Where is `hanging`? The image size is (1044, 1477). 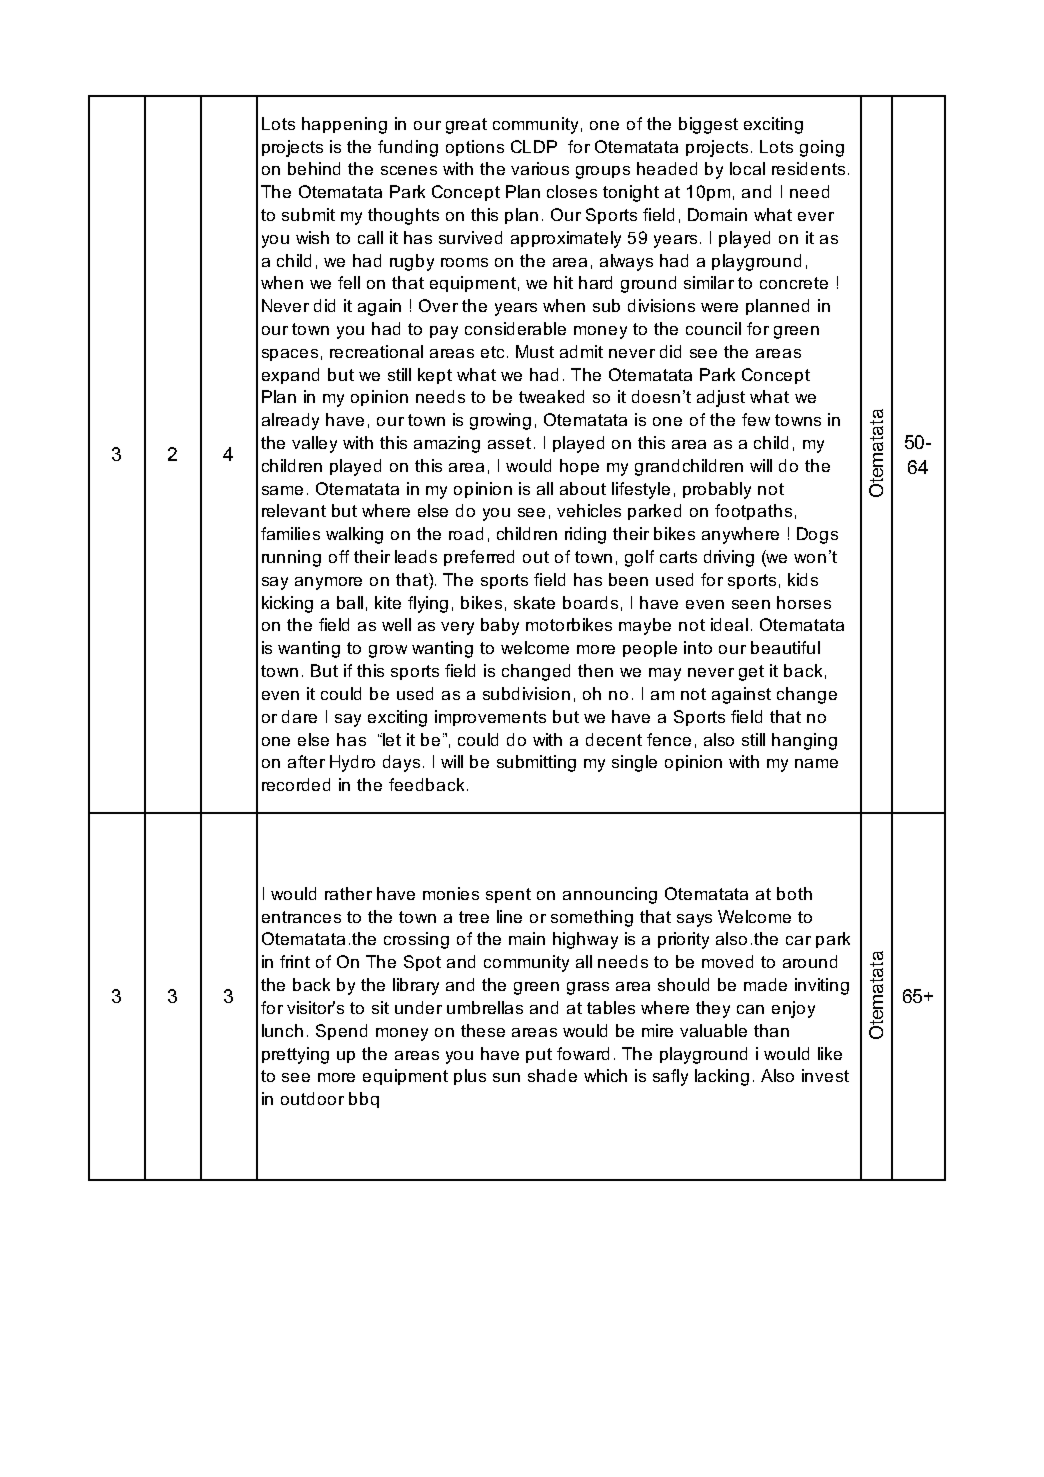 hanging is located at coordinates (804, 741).
